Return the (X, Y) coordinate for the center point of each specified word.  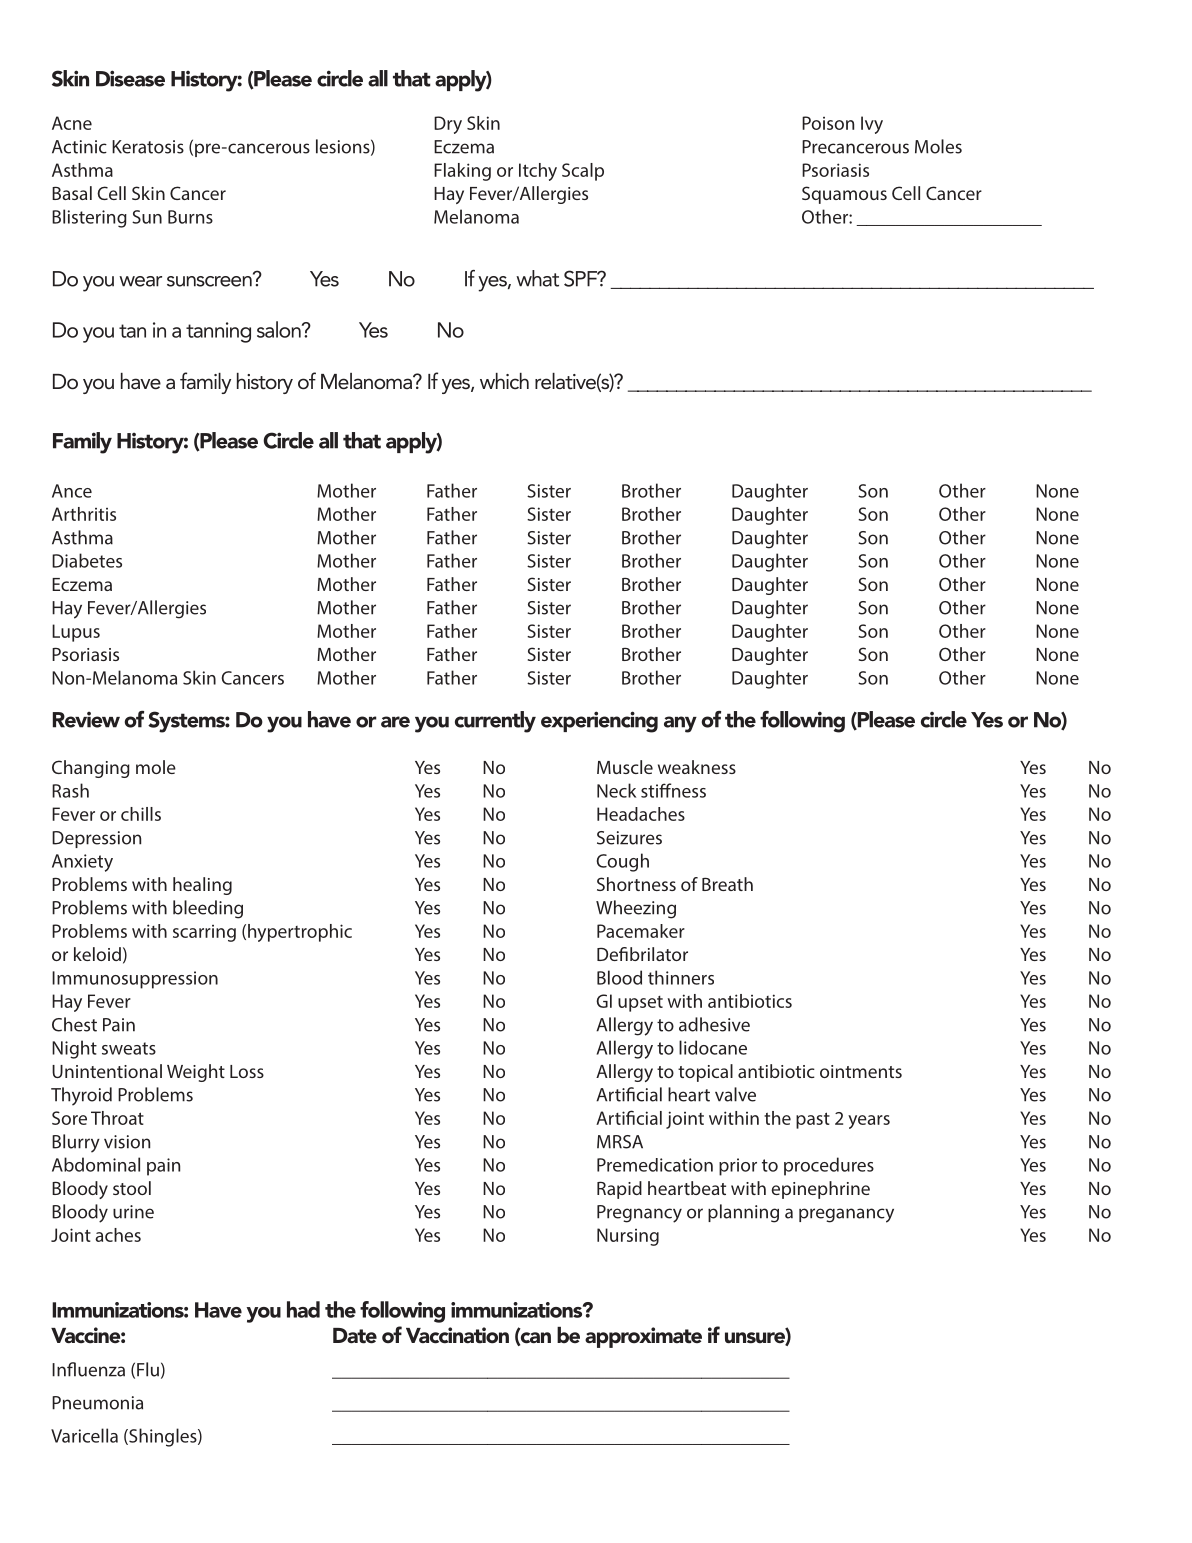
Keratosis (148, 147)
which (504, 381)
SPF (582, 278)
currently (495, 722)
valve (735, 1094)
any (680, 724)
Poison (828, 123)
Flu (148, 1369)
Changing (91, 769)
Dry (448, 125)
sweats (129, 1048)
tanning (218, 332)
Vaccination (457, 1335)
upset (640, 1004)
